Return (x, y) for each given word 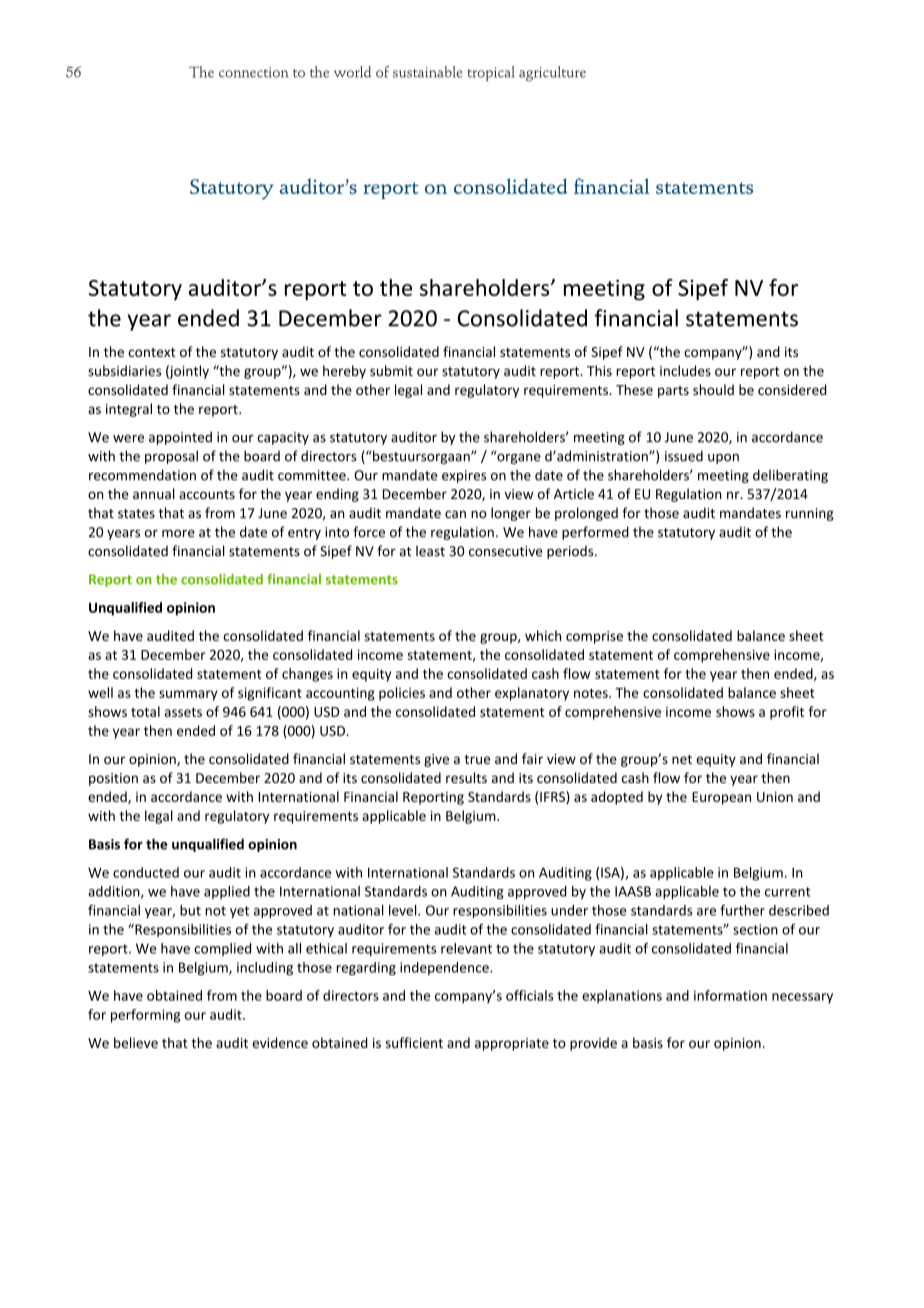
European (721, 798)
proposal (171, 457)
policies (402, 694)
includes (685, 370)
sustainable (427, 72)
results (466, 777)
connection (254, 72)
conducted (146, 872)
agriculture (552, 74)
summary (188, 695)
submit (391, 370)
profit (787, 713)
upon (723, 459)
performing (145, 1016)
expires (464, 476)
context (152, 352)
